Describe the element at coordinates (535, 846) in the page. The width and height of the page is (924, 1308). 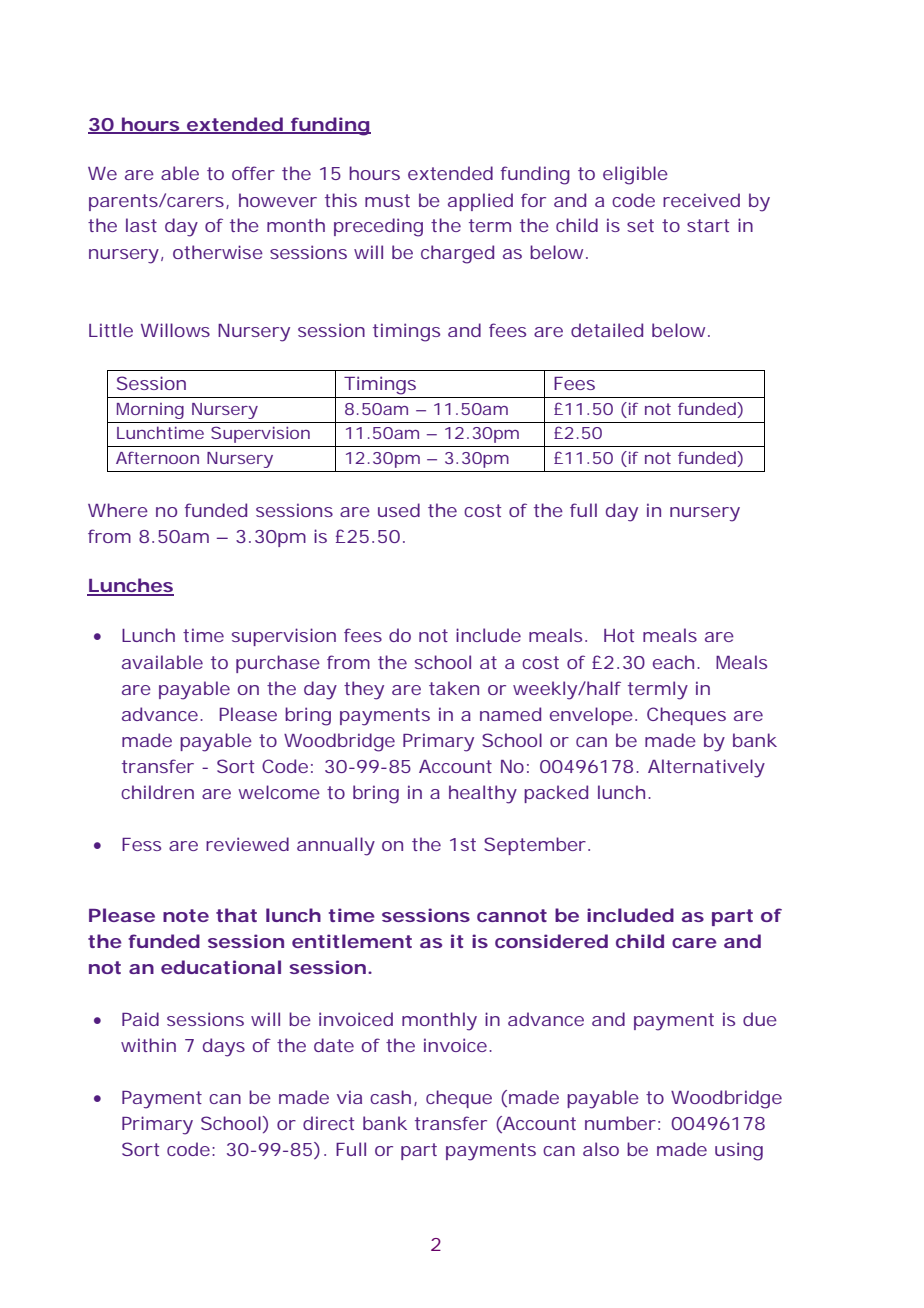
I see `September` at that location.
